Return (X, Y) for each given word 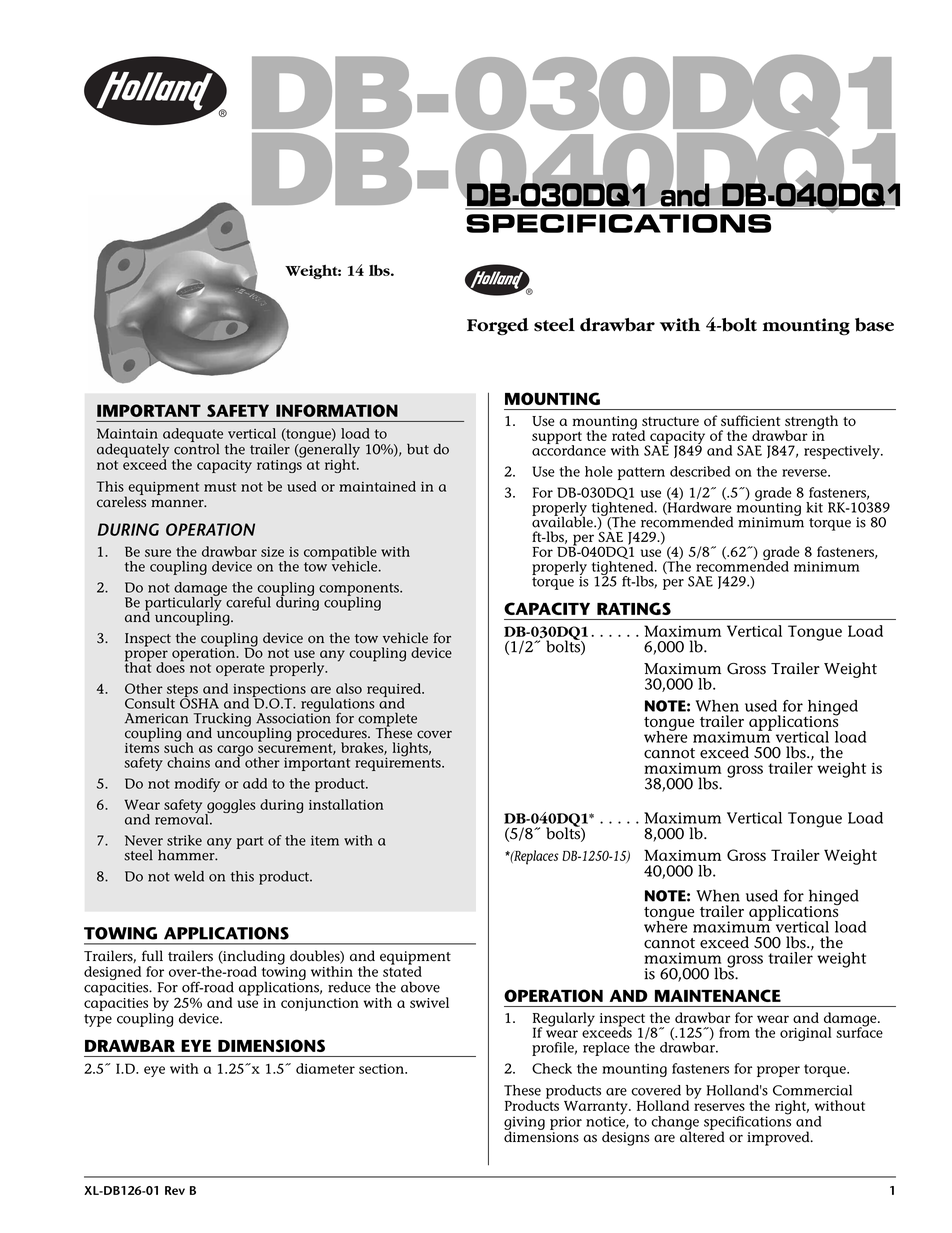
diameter (325, 1068)
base (874, 325)
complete (387, 720)
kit (814, 507)
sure (158, 553)
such (179, 746)
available (563, 521)
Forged (498, 327)
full (152, 956)
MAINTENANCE (718, 995)
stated (402, 970)
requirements (399, 763)
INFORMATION (337, 410)
